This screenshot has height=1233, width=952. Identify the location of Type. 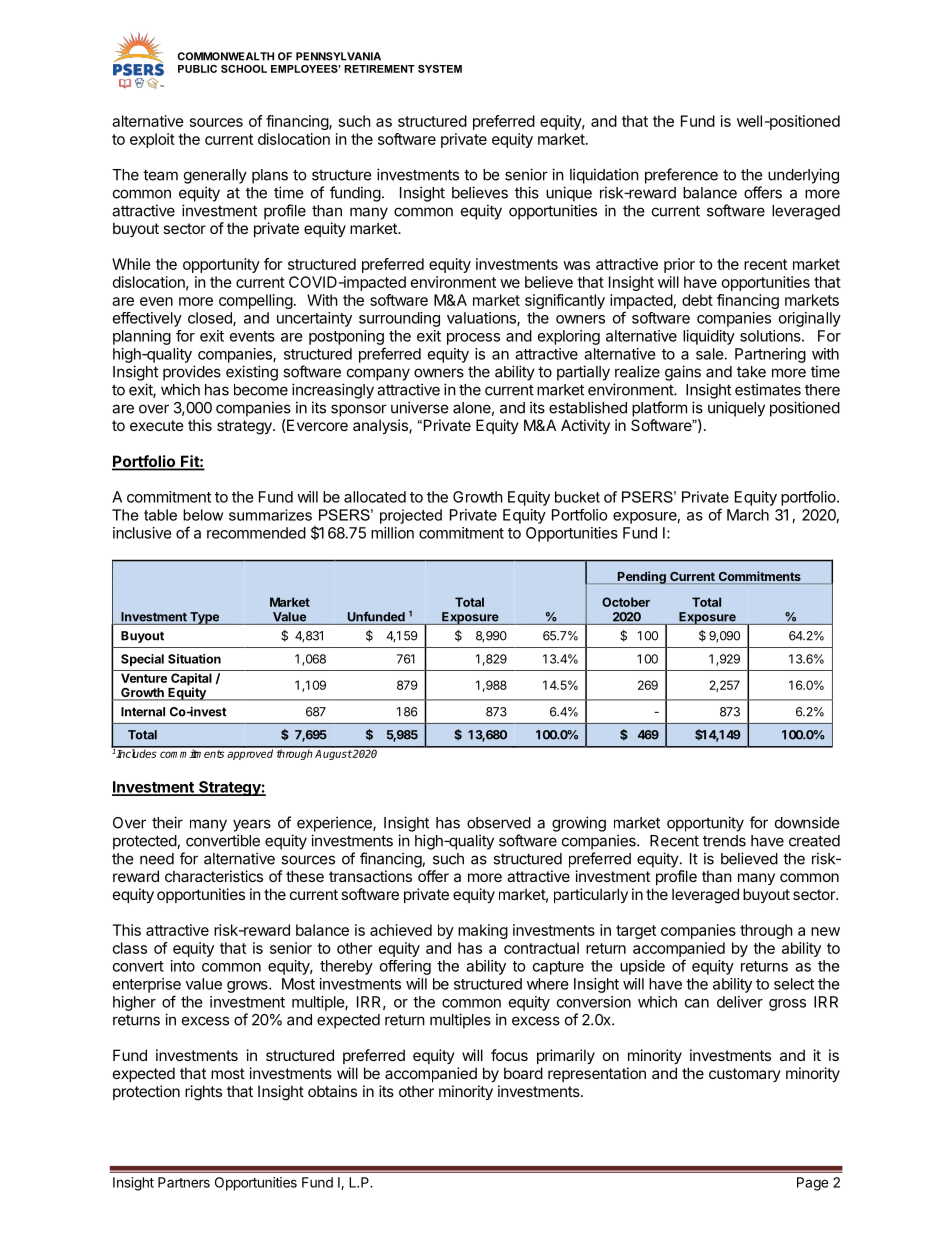
(204, 618).
